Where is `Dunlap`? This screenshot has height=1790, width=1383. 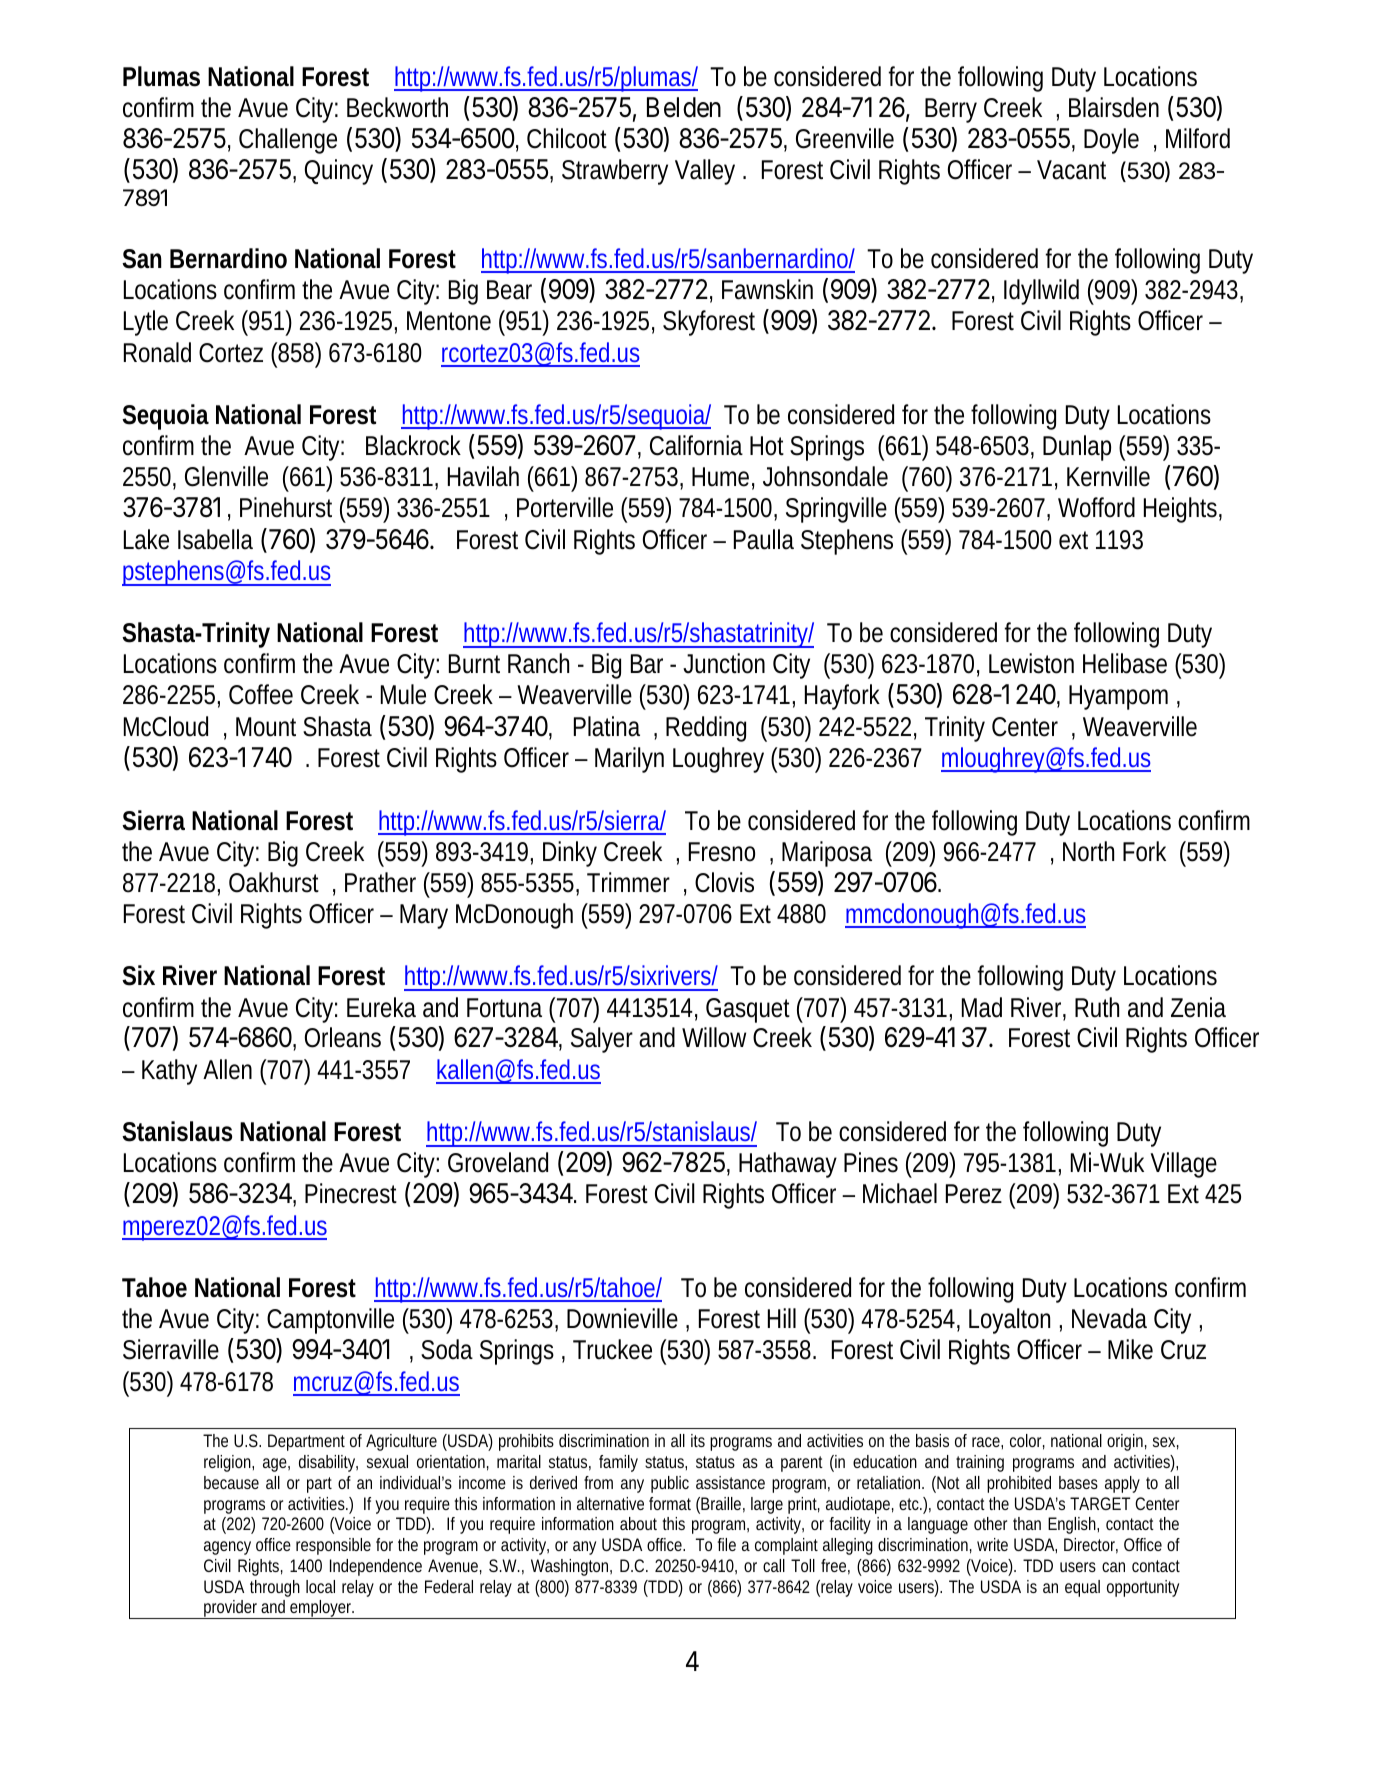
Dunlap is located at coordinates (1077, 448).
